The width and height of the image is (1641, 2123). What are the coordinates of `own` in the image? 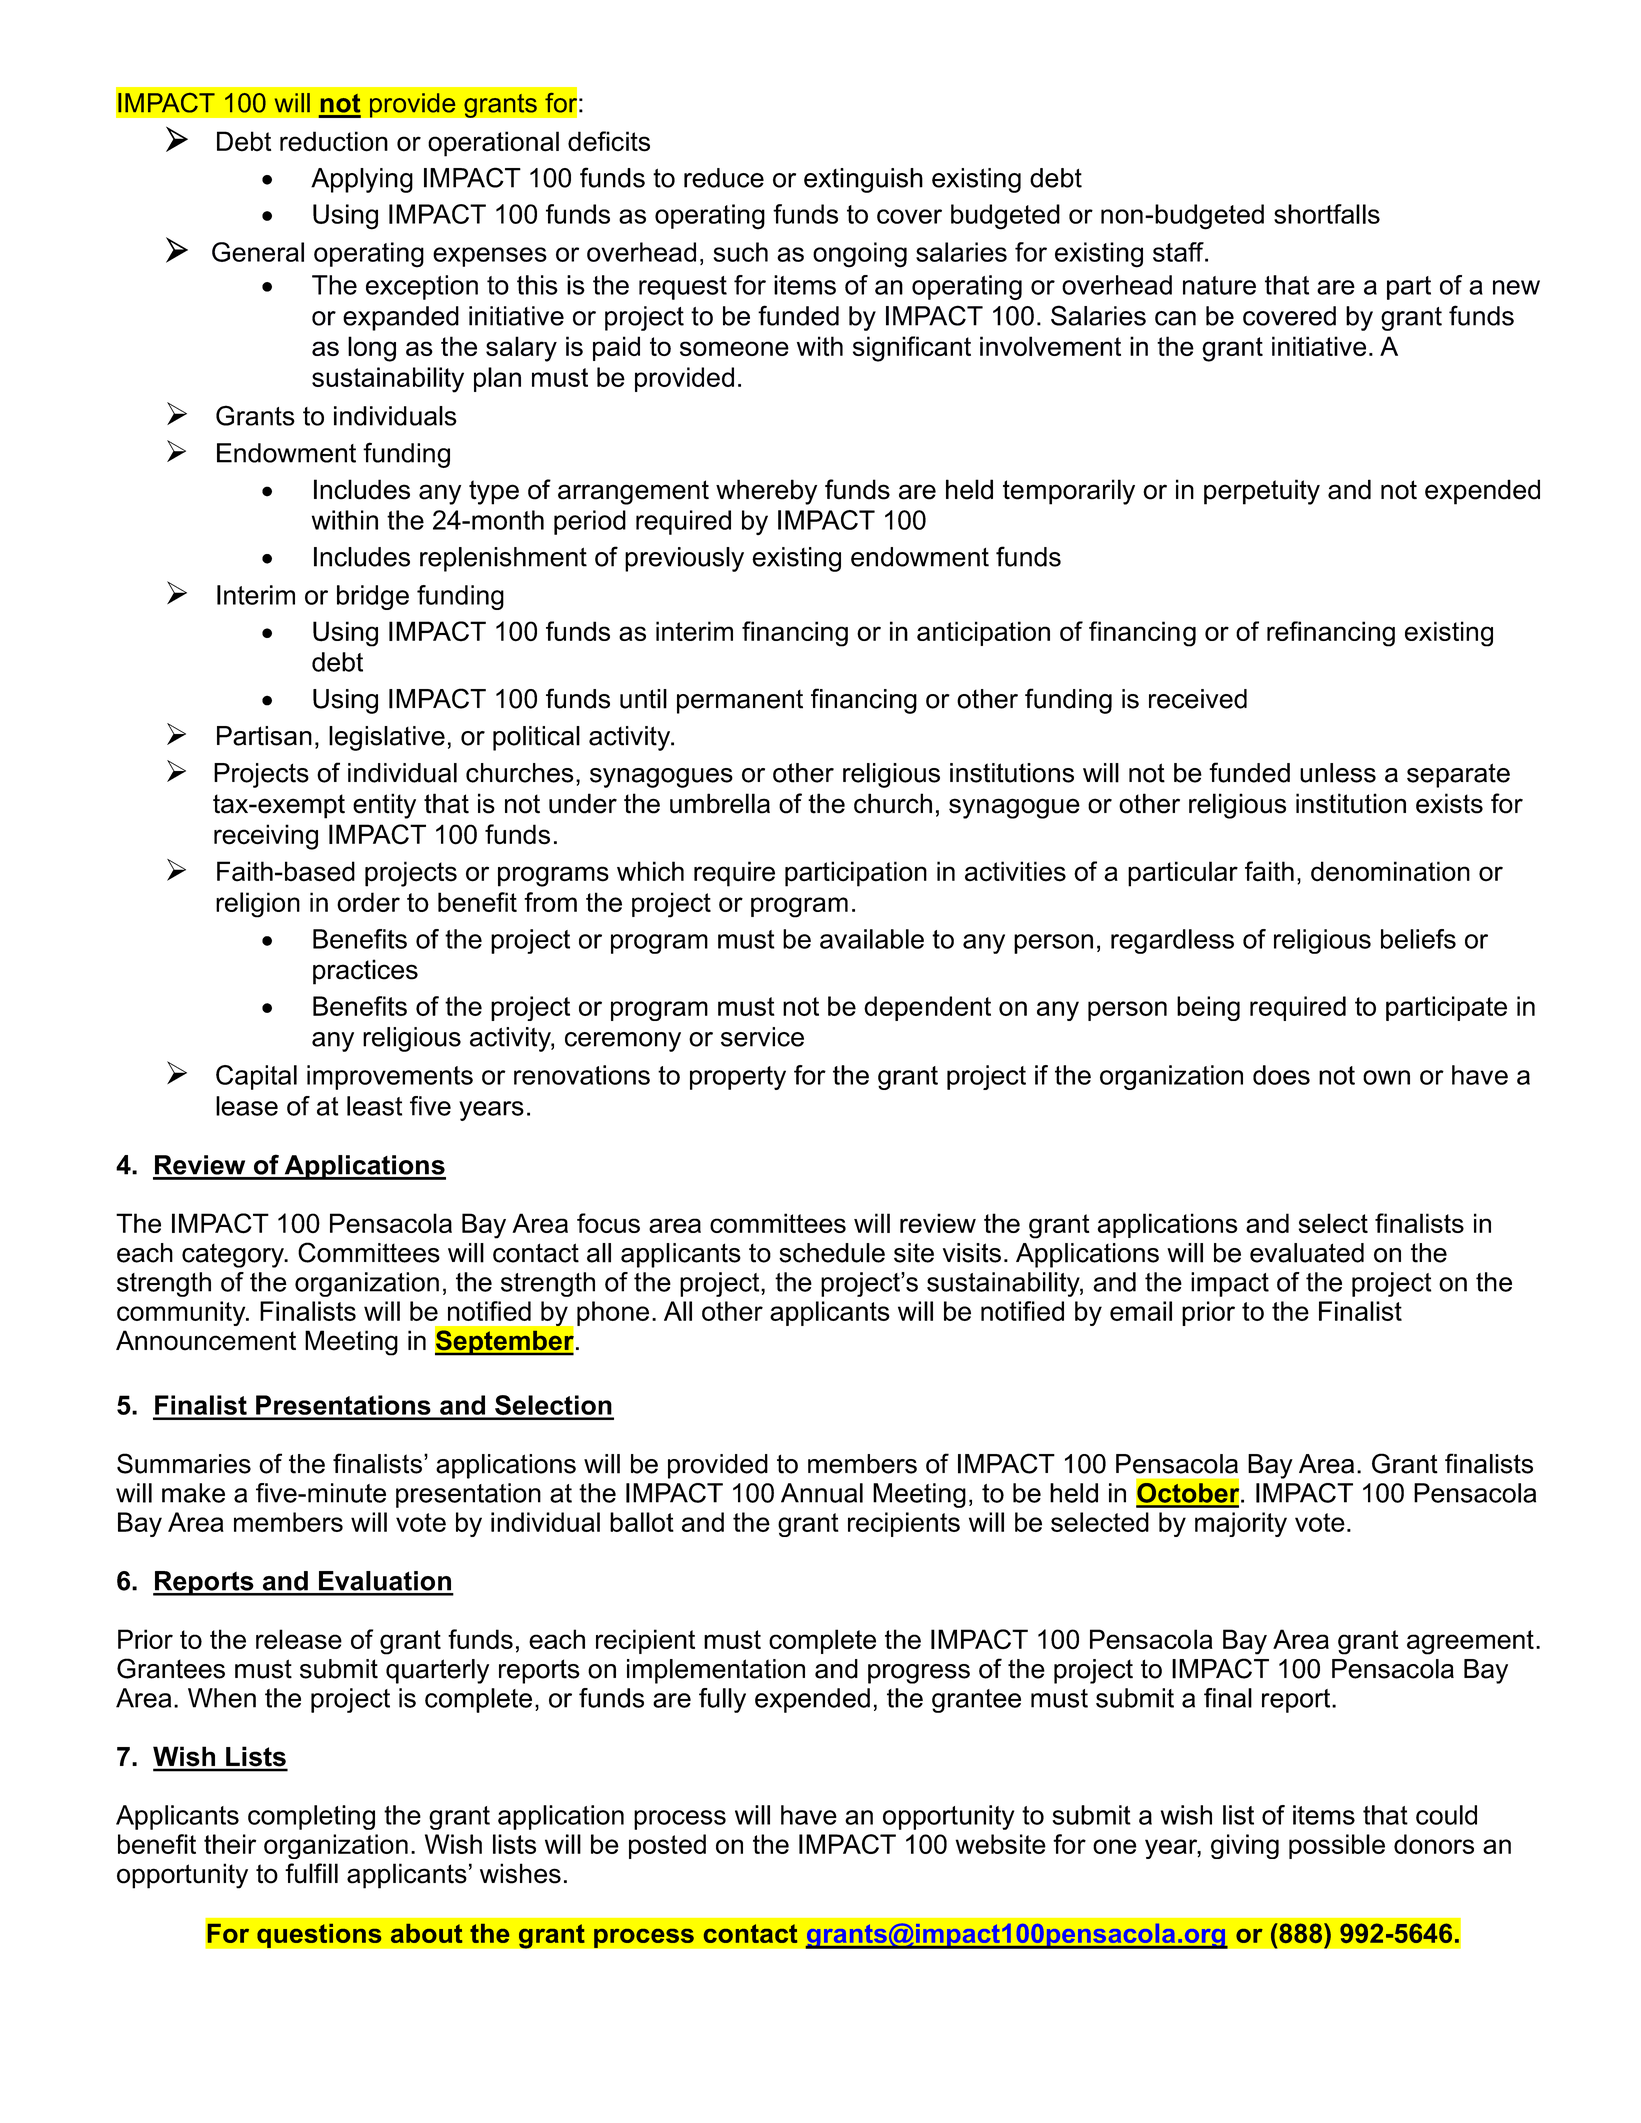 It's located at (1386, 1077).
